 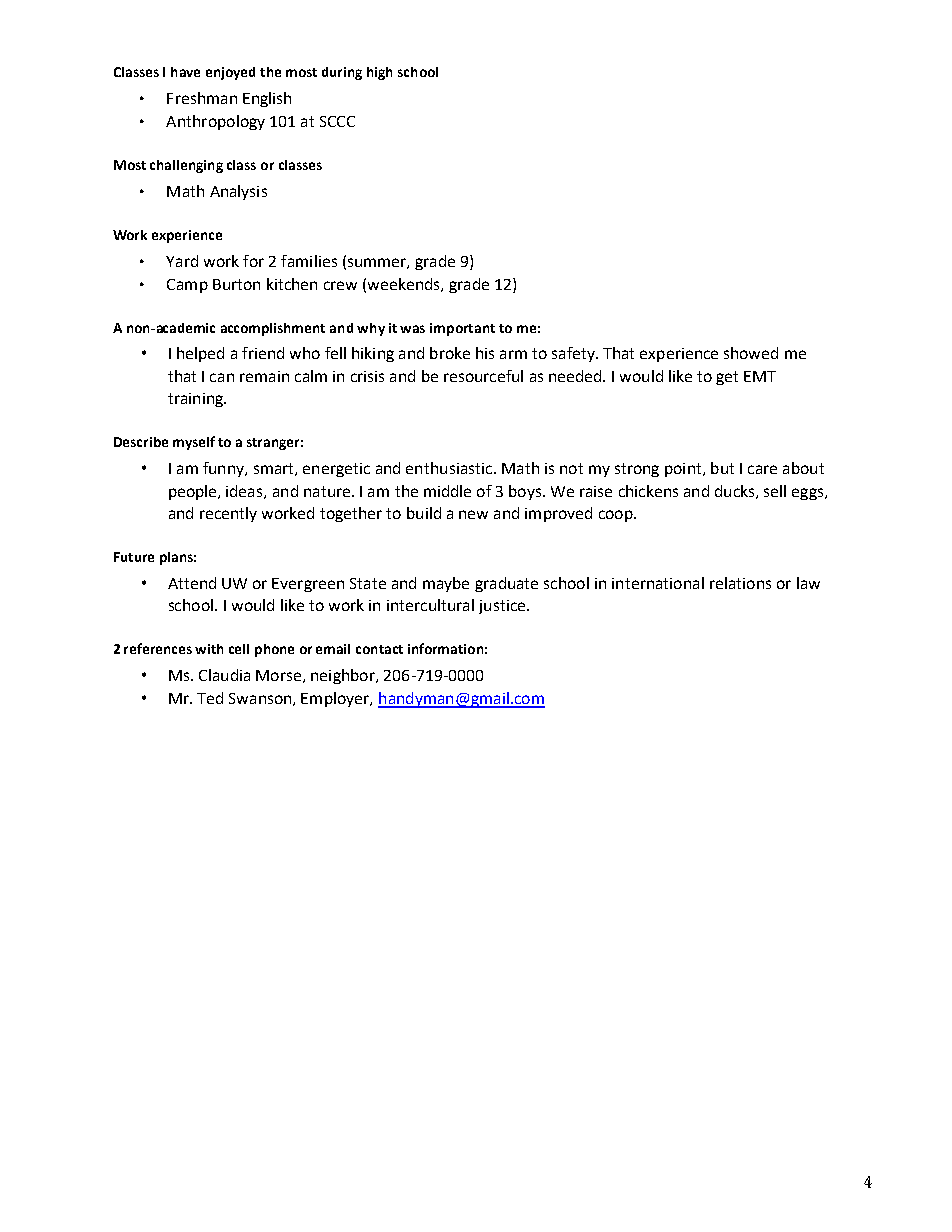 What do you see at coordinates (483, 376) in the screenshot?
I see `resourceful` at bounding box center [483, 376].
